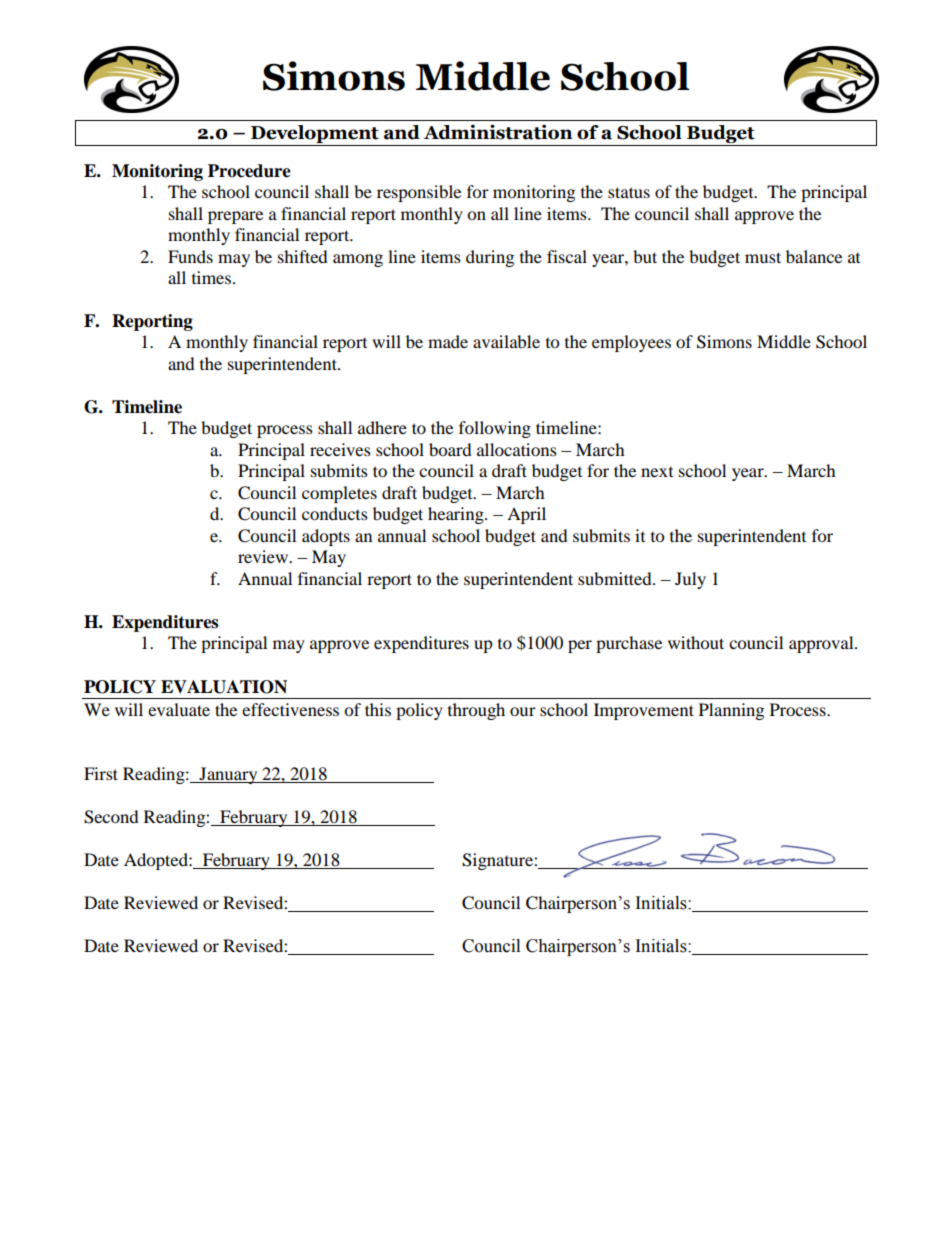 The image size is (952, 1233). Describe the element at coordinates (476, 711) in the screenshot. I see `through` at that location.
